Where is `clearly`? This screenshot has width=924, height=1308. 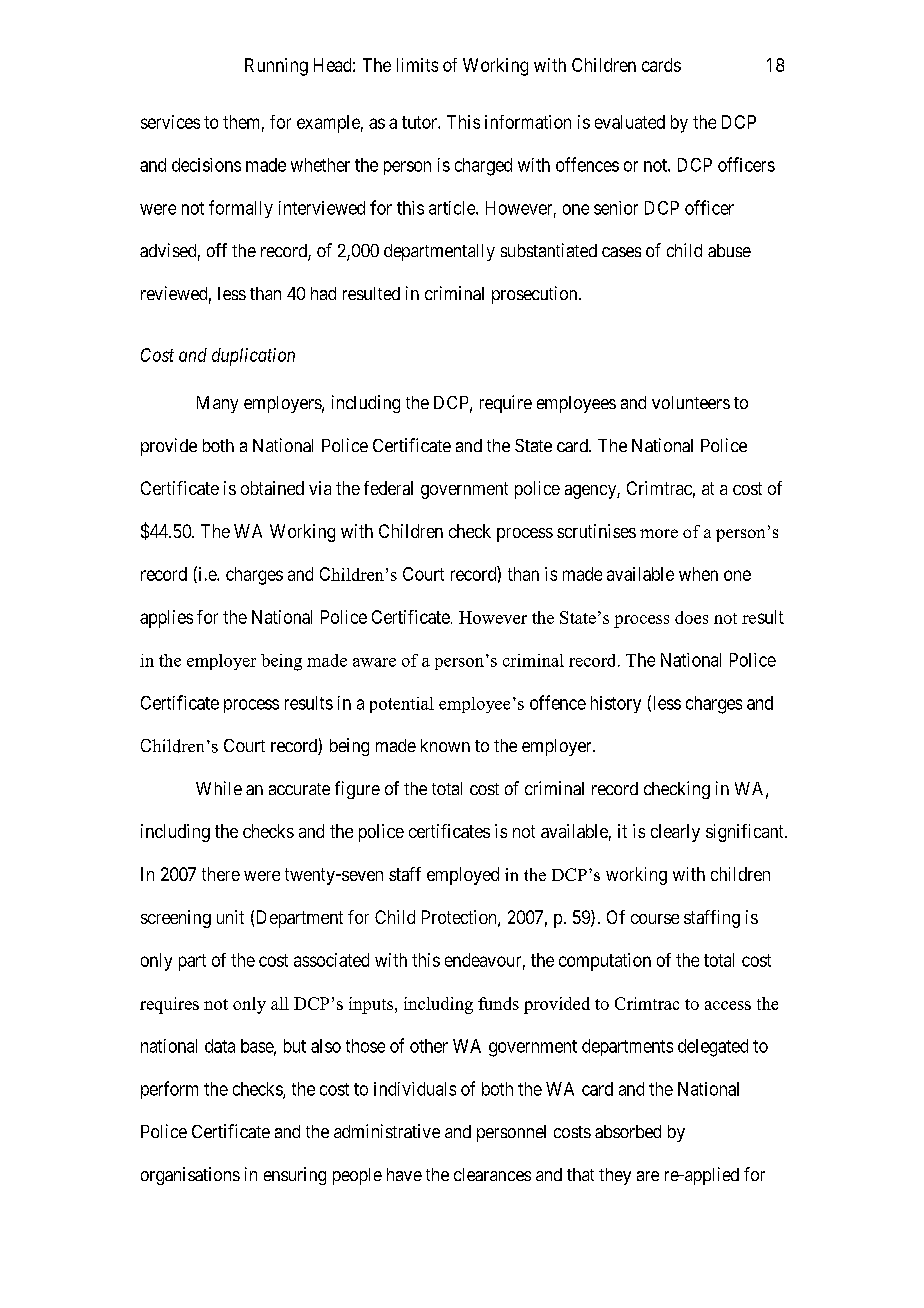 clearly is located at coordinates (675, 833).
